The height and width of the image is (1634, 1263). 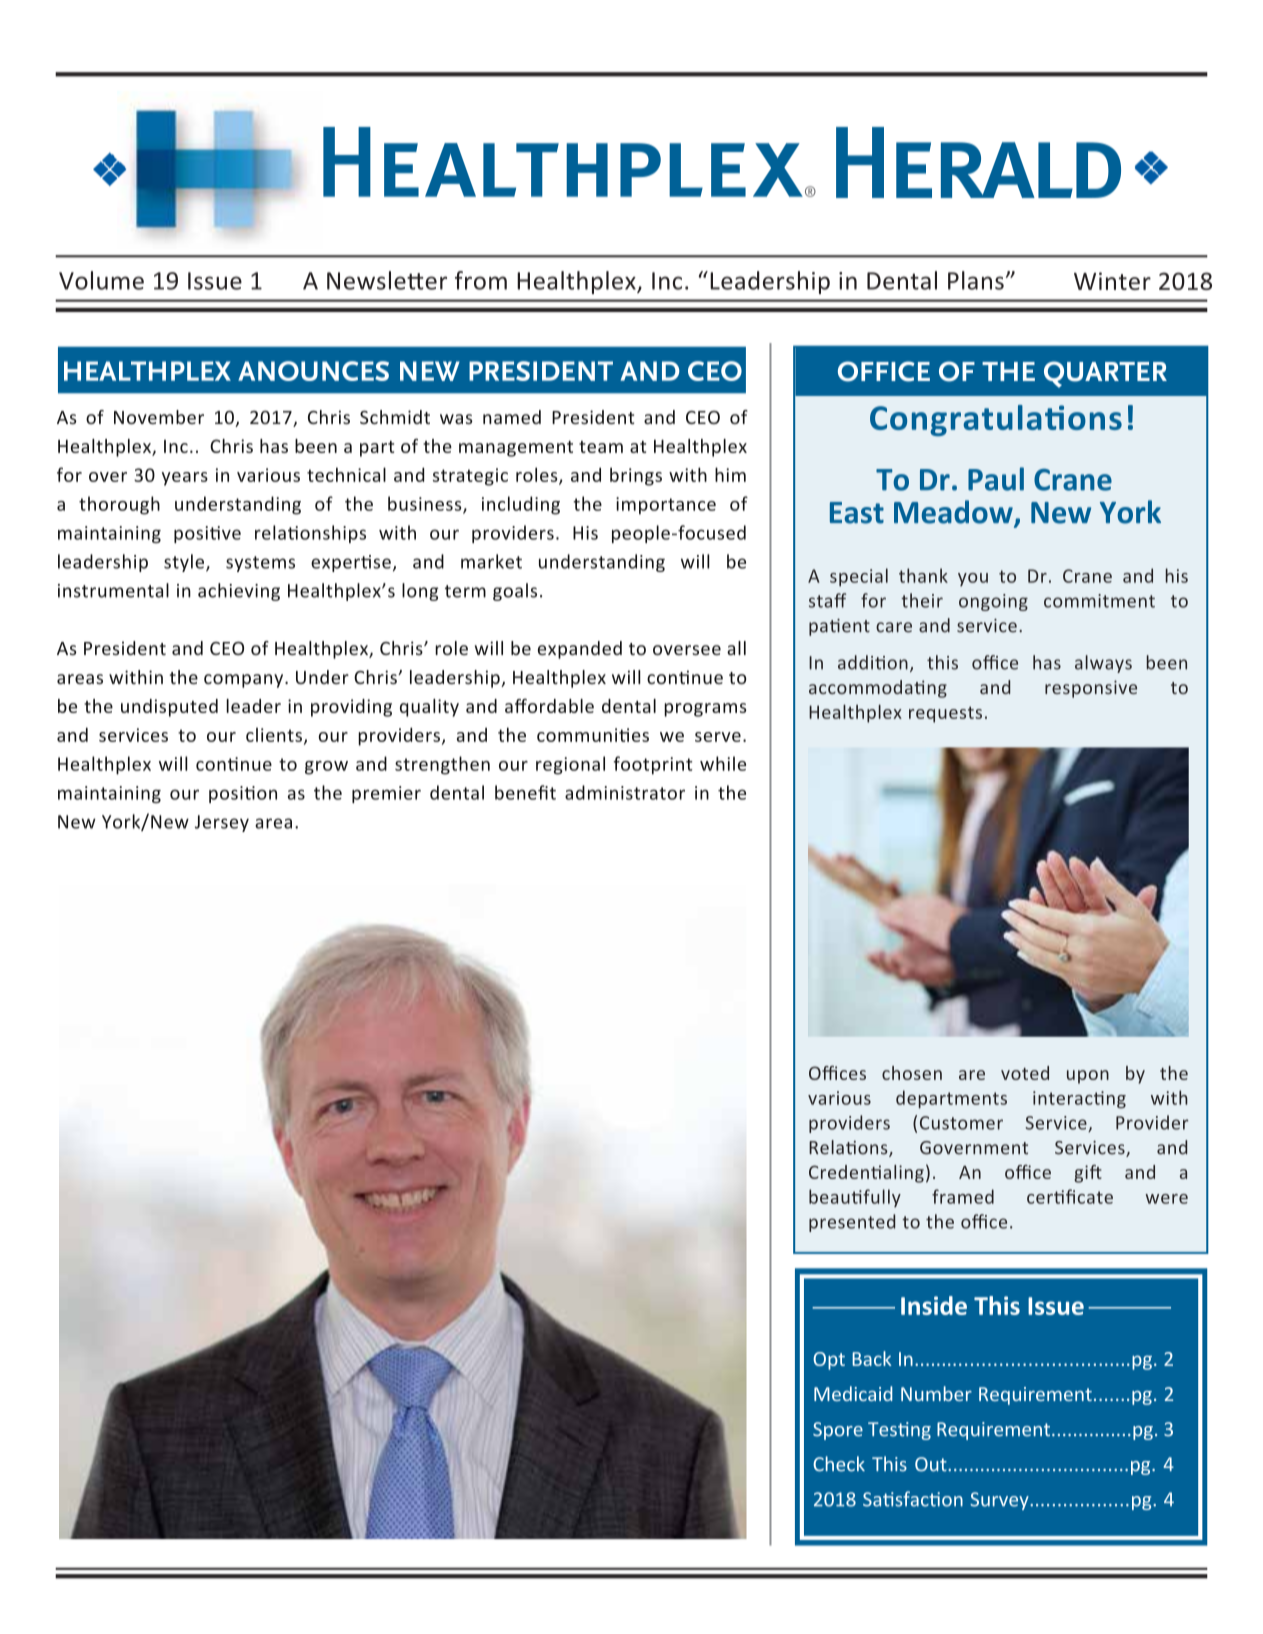 I want to click on ongoing, so click(x=993, y=602).
